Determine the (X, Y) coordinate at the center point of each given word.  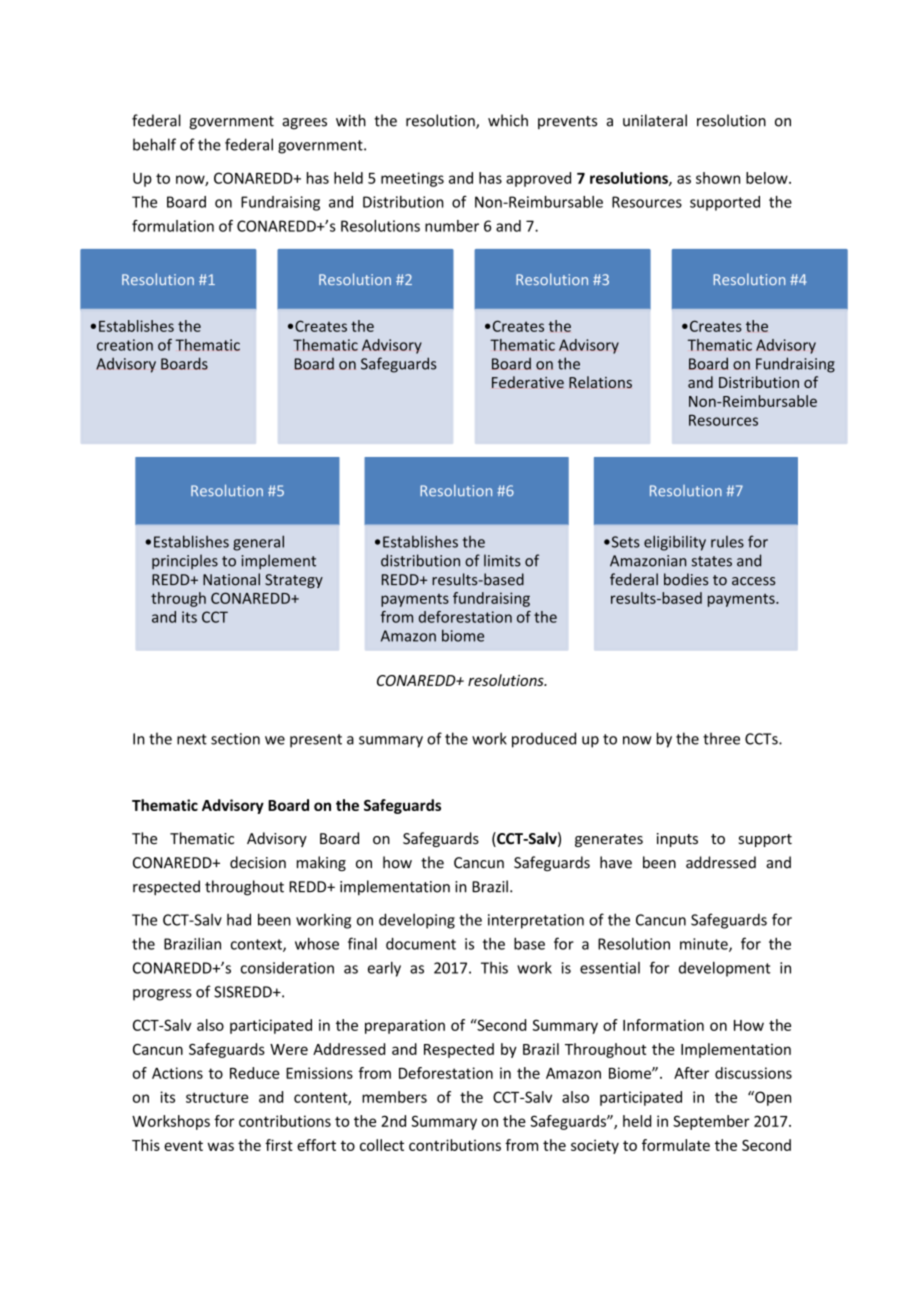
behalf (154, 144)
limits (502, 560)
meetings (412, 179)
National (231, 579)
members (394, 1097)
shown (718, 178)
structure (217, 1097)
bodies (686, 579)
